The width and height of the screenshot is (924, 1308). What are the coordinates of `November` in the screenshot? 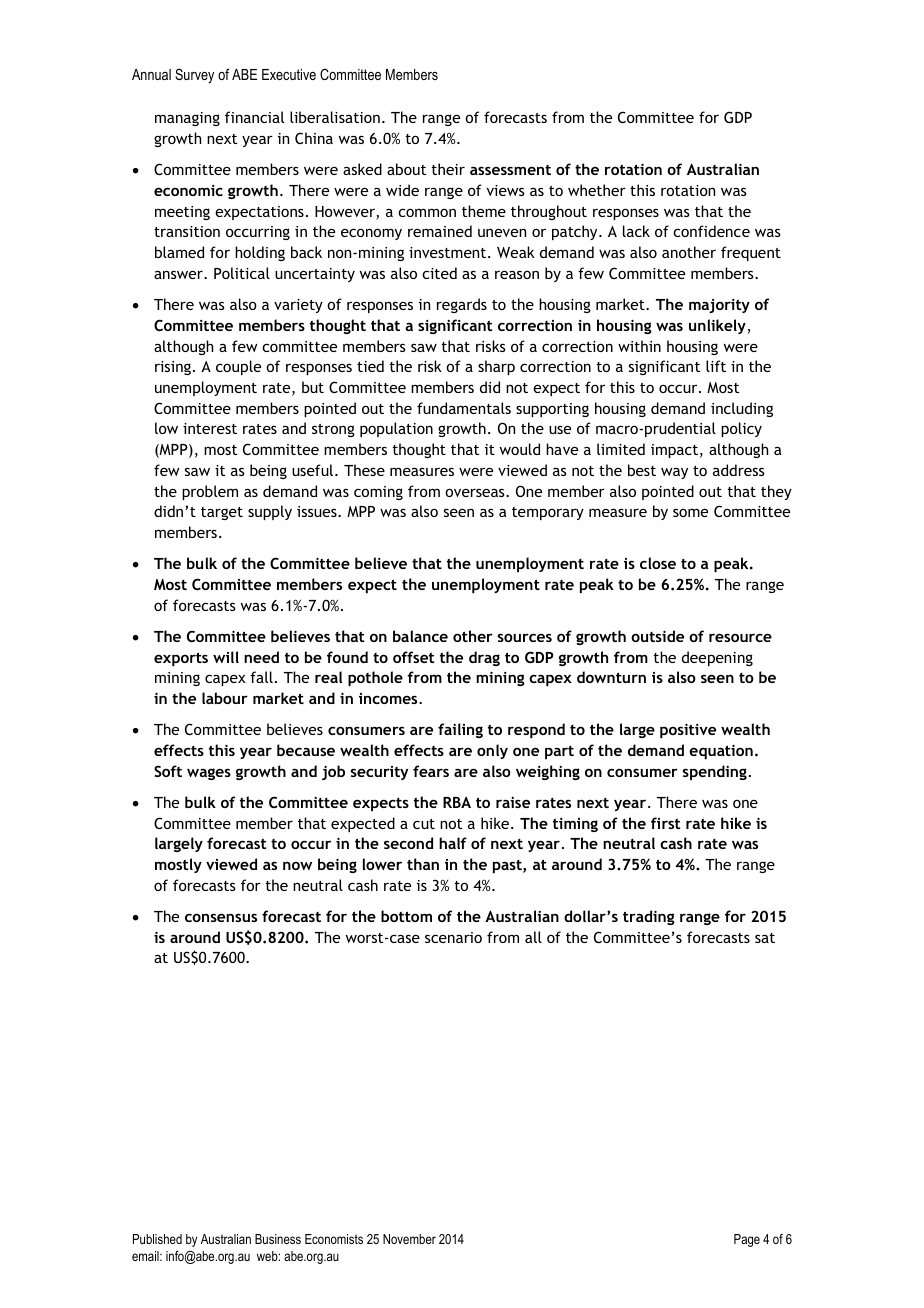 It's located at (409, 1239).
